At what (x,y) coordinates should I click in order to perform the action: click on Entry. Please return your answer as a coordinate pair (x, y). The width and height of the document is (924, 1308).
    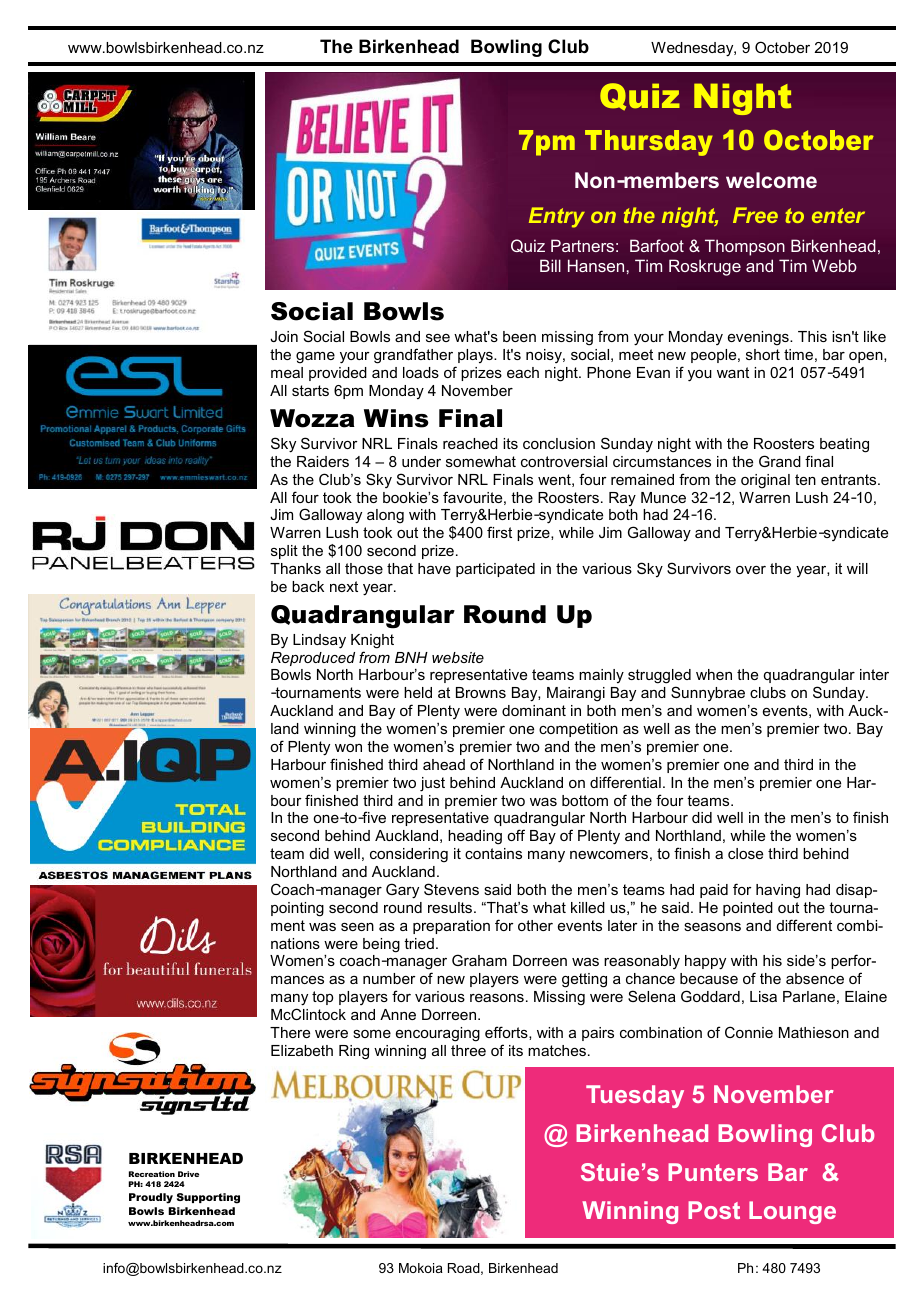
    Looking at the image, I should click on (557, 217).
